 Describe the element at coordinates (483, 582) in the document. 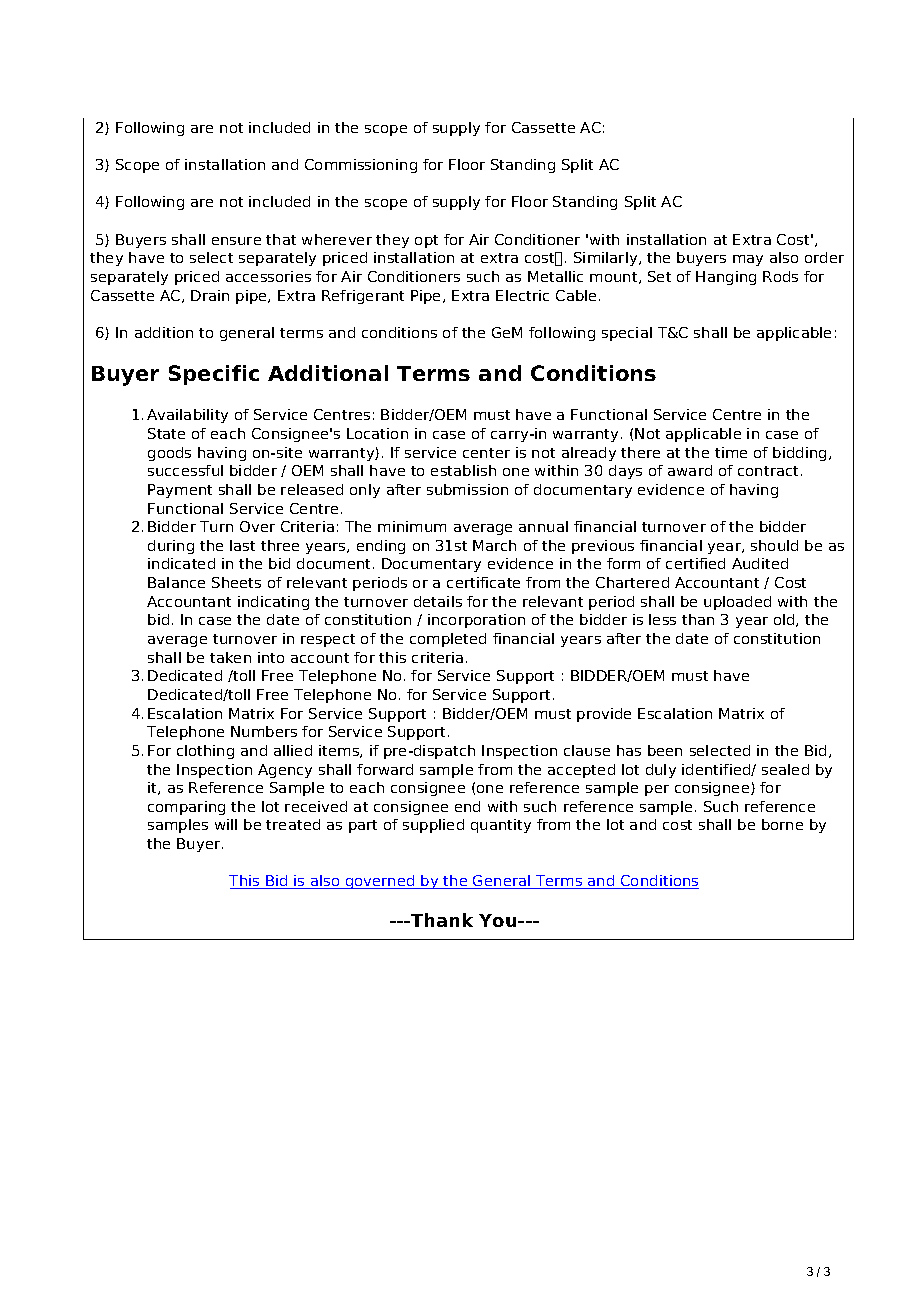

I see `certificate` at that location.
